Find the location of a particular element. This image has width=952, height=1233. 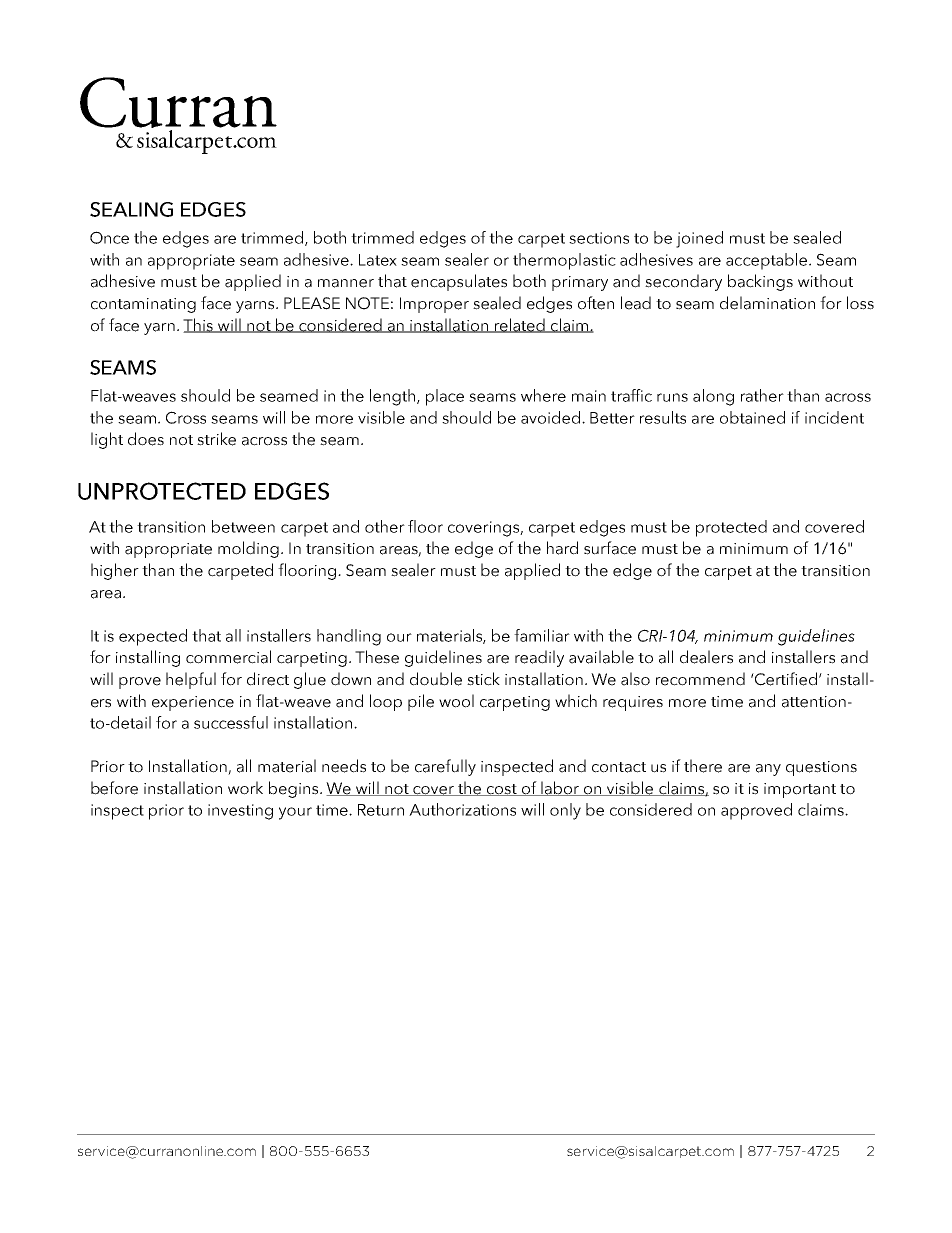

joined is located at coordinates (699, 239).
